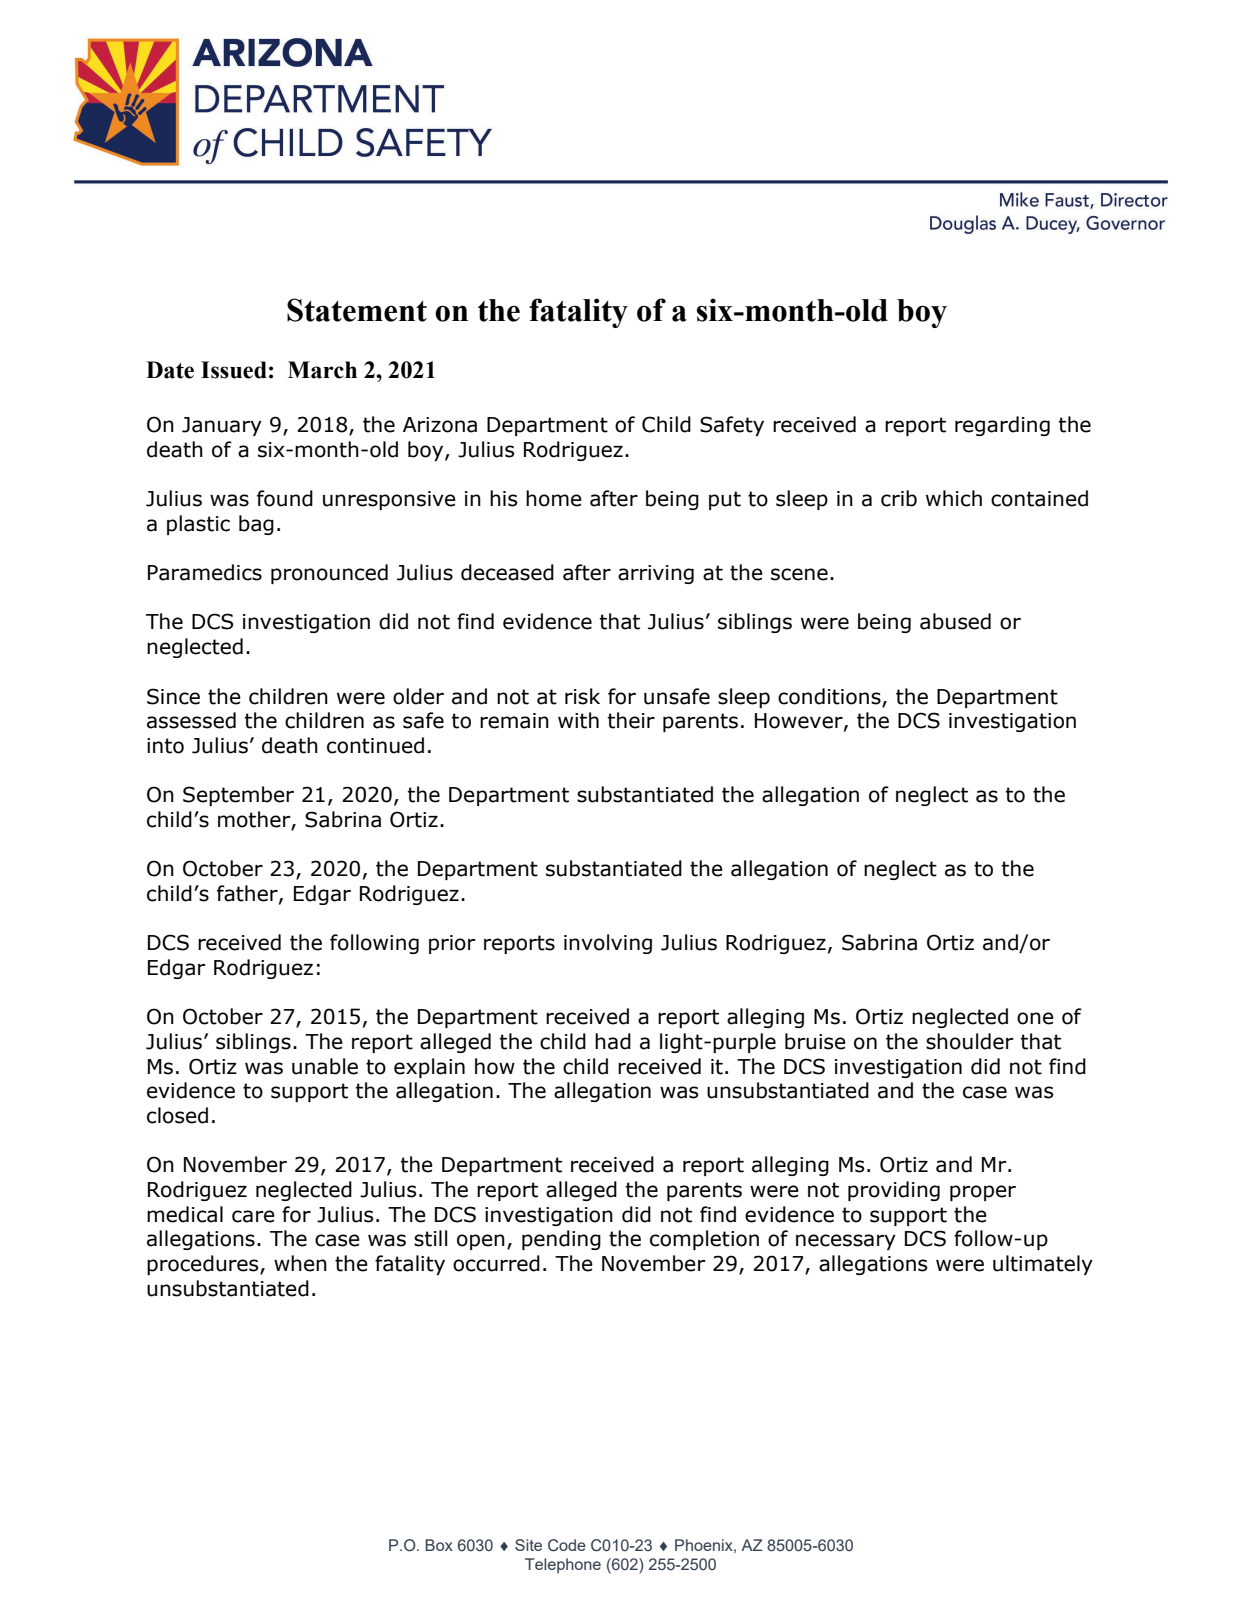  I want to click on Arizona, so click(440, 425).
